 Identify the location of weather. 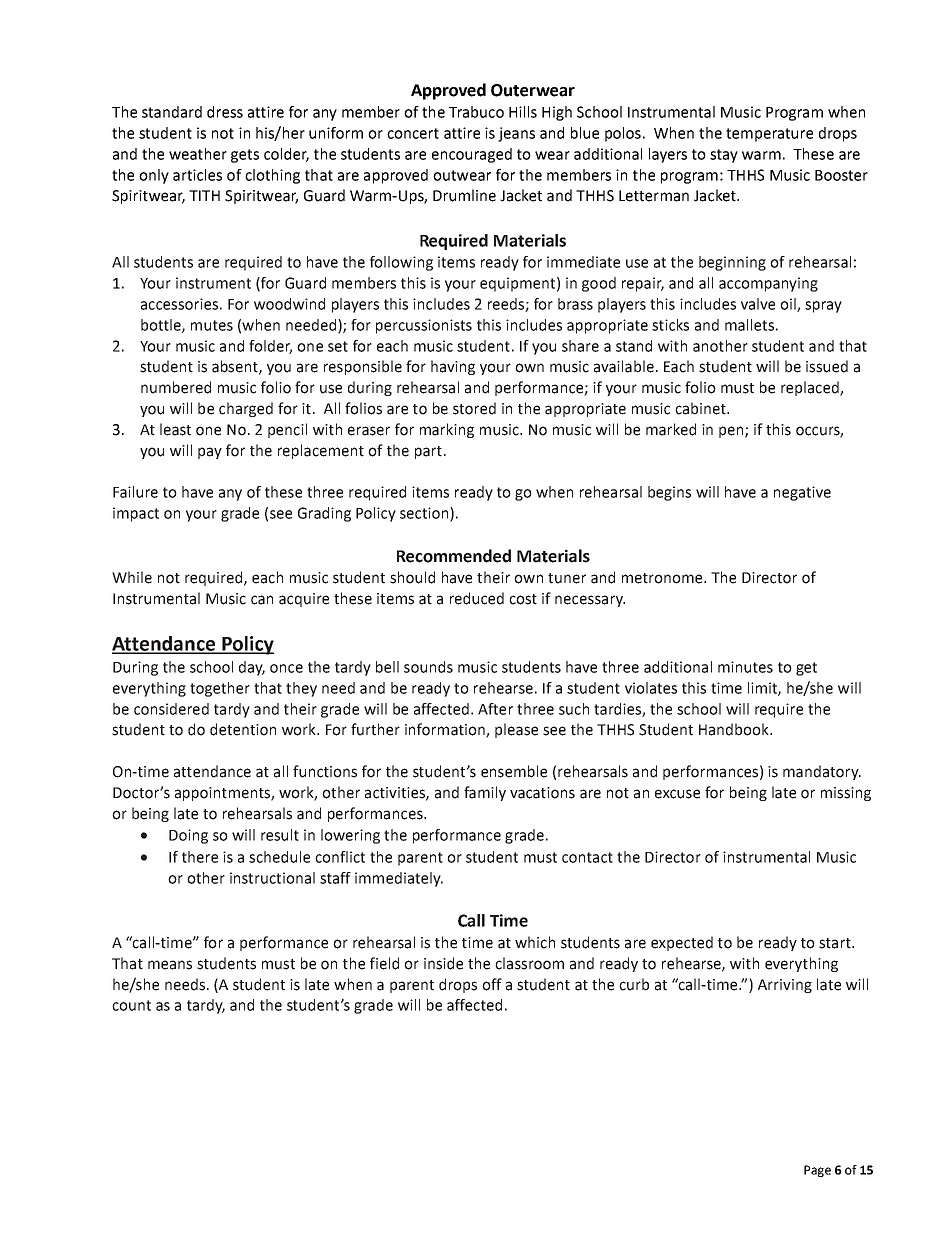
(198, 154).
